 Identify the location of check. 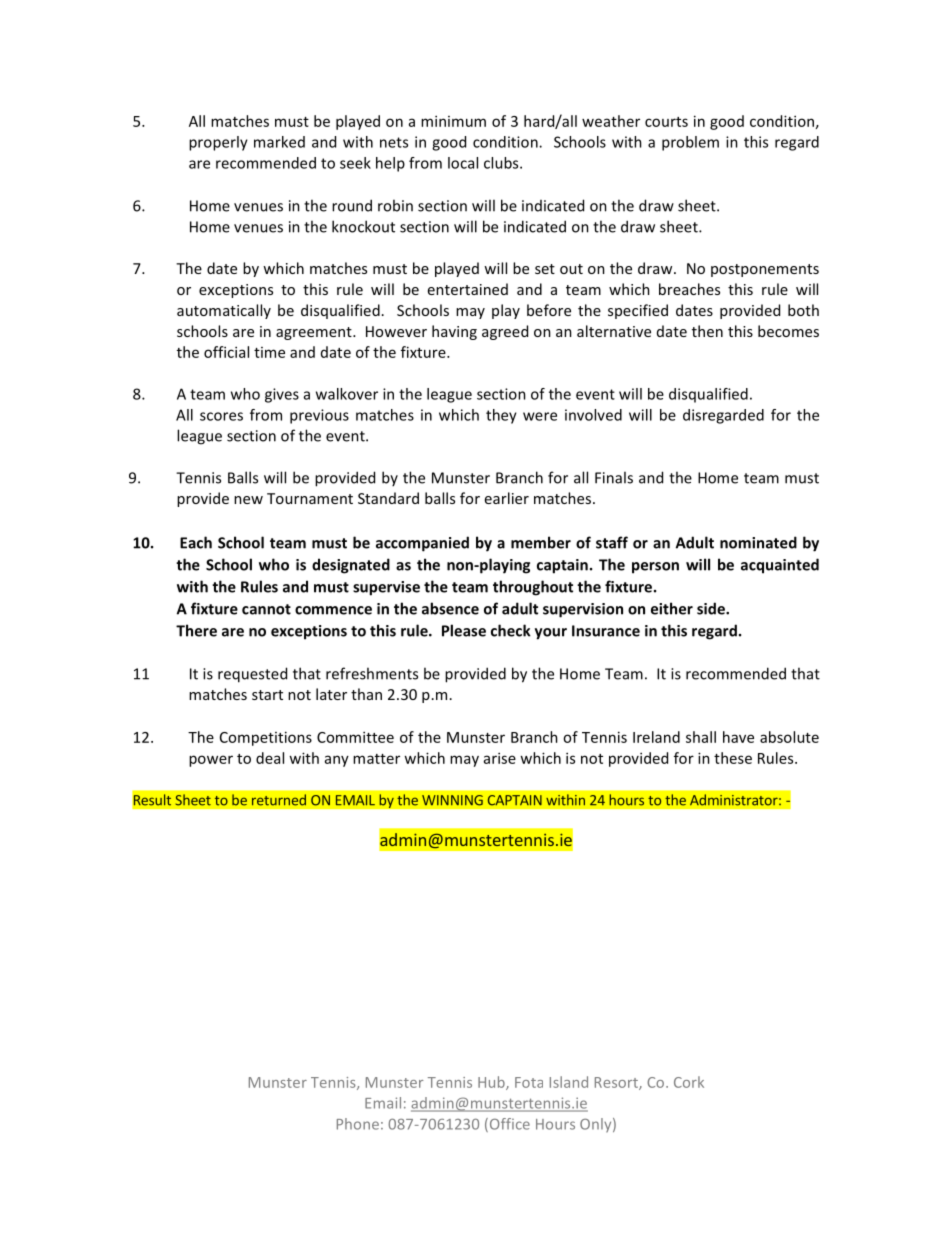
(511, 630).
